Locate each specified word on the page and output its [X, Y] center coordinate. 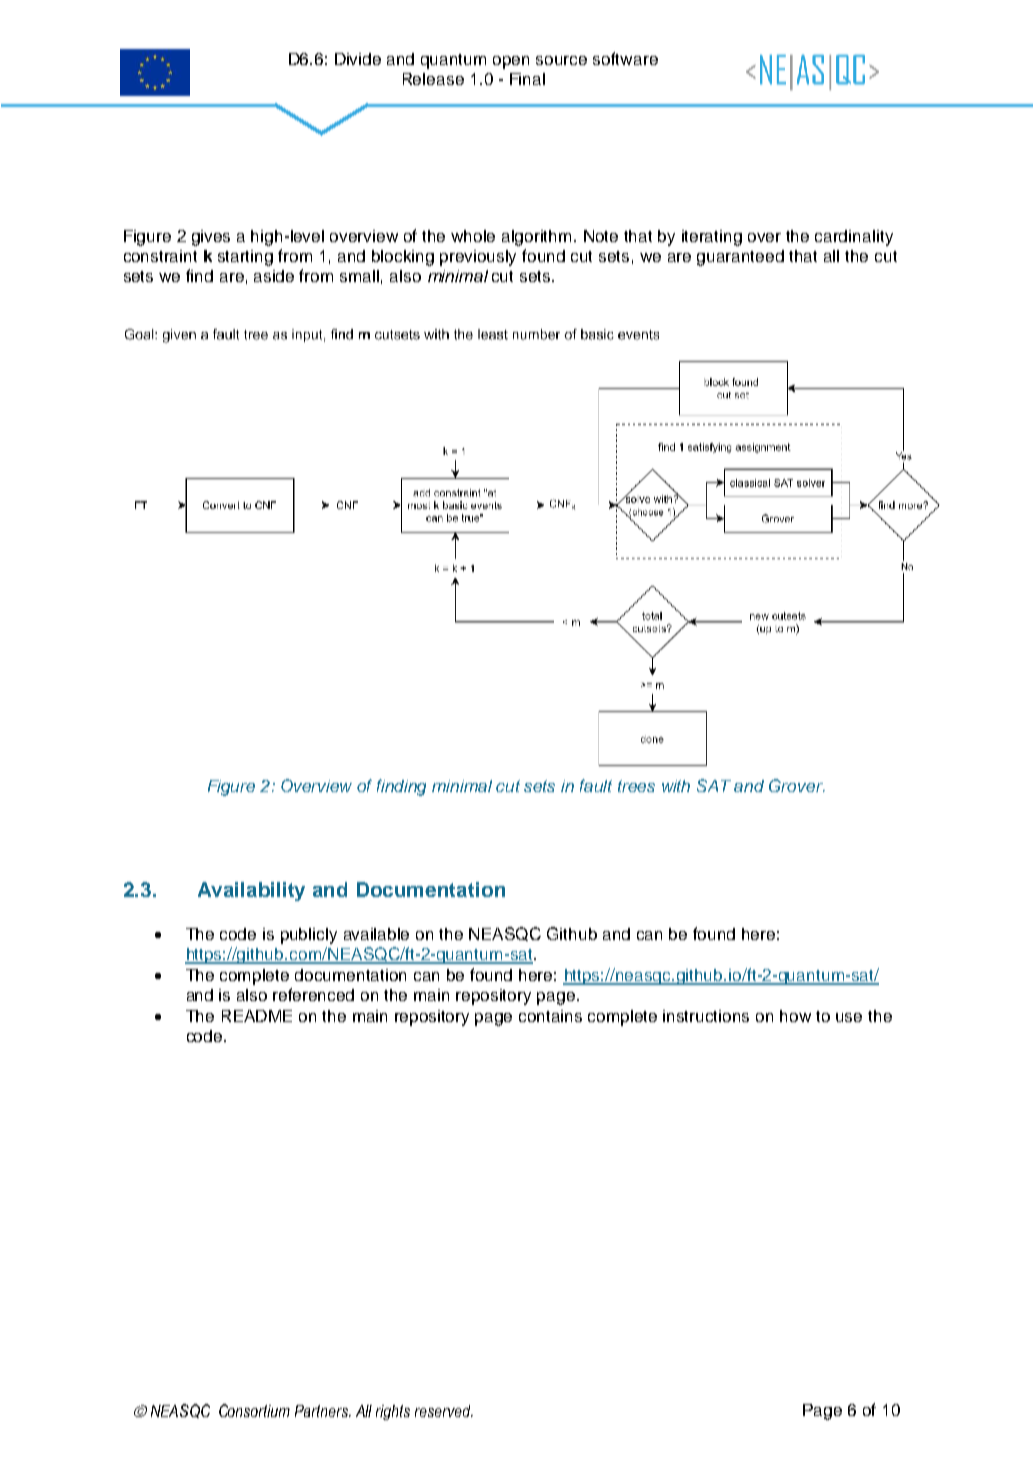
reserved [444, 1411]
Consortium [254, 1410]
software [625, 58]
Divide [358, 59]
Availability [251, 891]
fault [596, 785]
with [676, 786]
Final [527, 79]
